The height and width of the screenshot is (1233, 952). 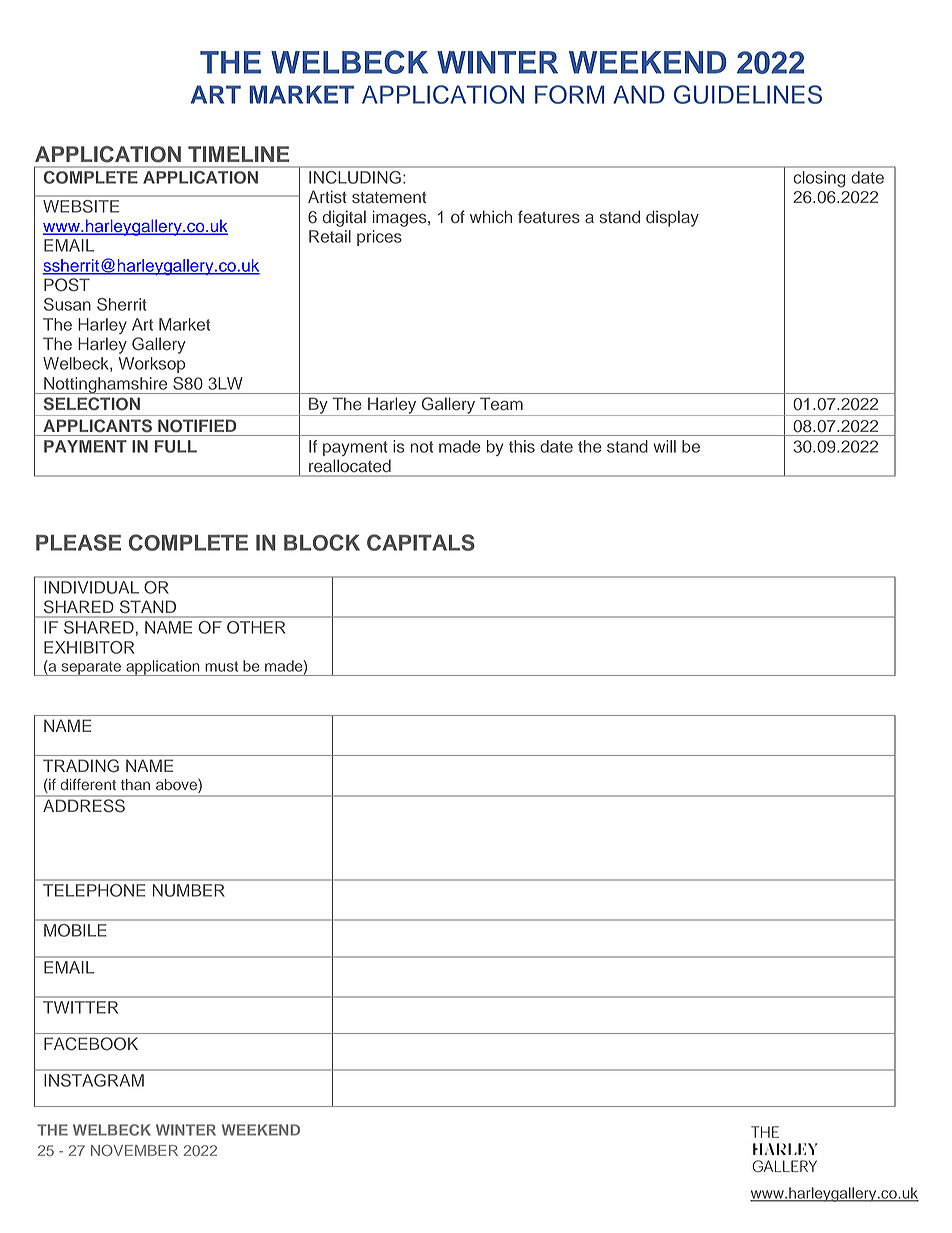 What do you see at coordinates (176, 446) in the screenshot?
I see `FULL` at bounding box center [176, 446].
